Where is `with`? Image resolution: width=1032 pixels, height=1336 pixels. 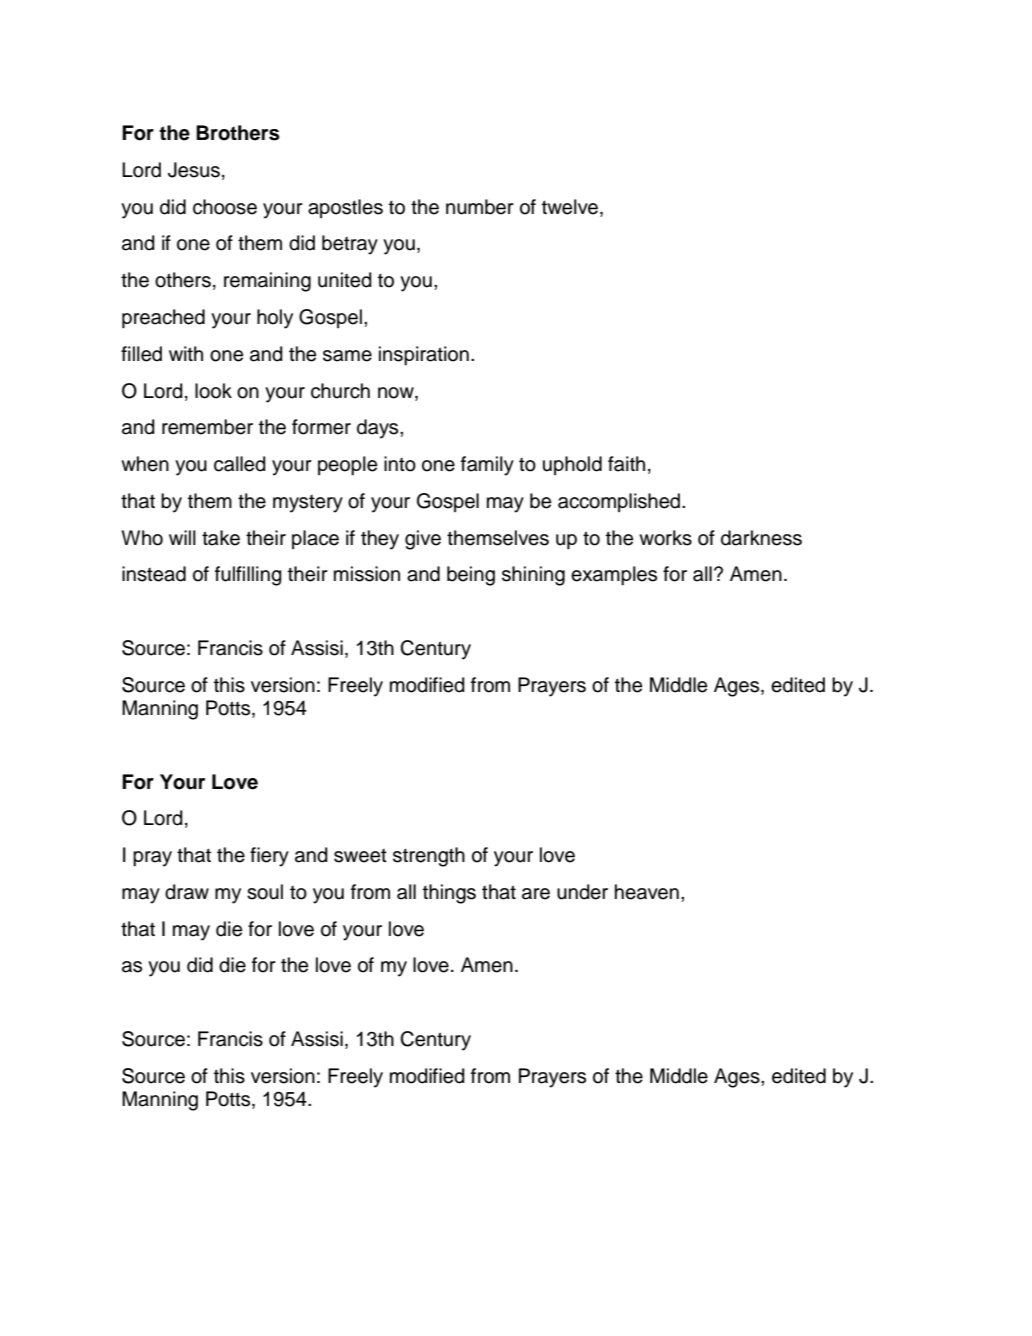 with is located at coordinates (186, 353).
